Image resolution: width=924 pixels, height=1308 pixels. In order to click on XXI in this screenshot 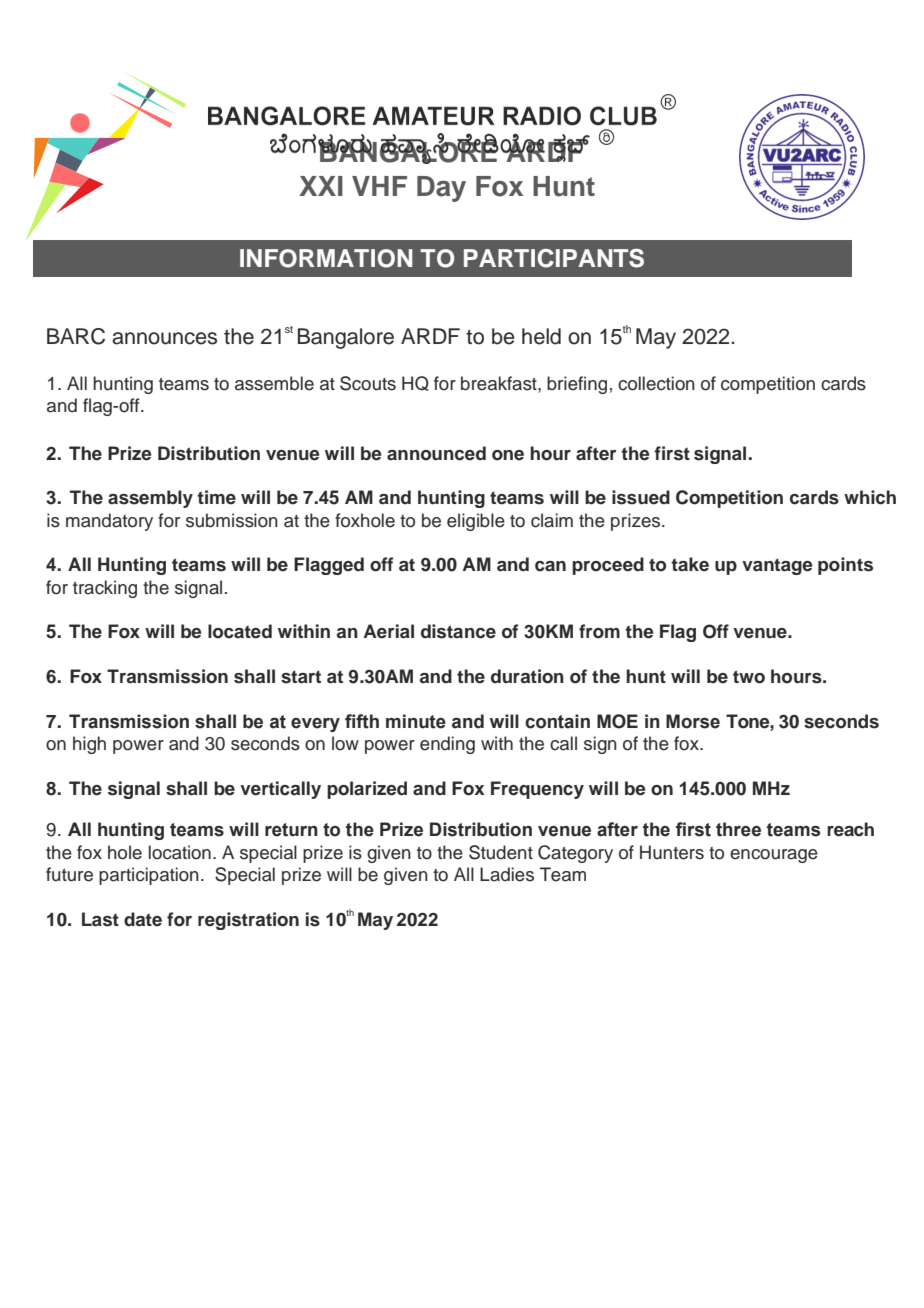, I will do `click(321, 186)`.
